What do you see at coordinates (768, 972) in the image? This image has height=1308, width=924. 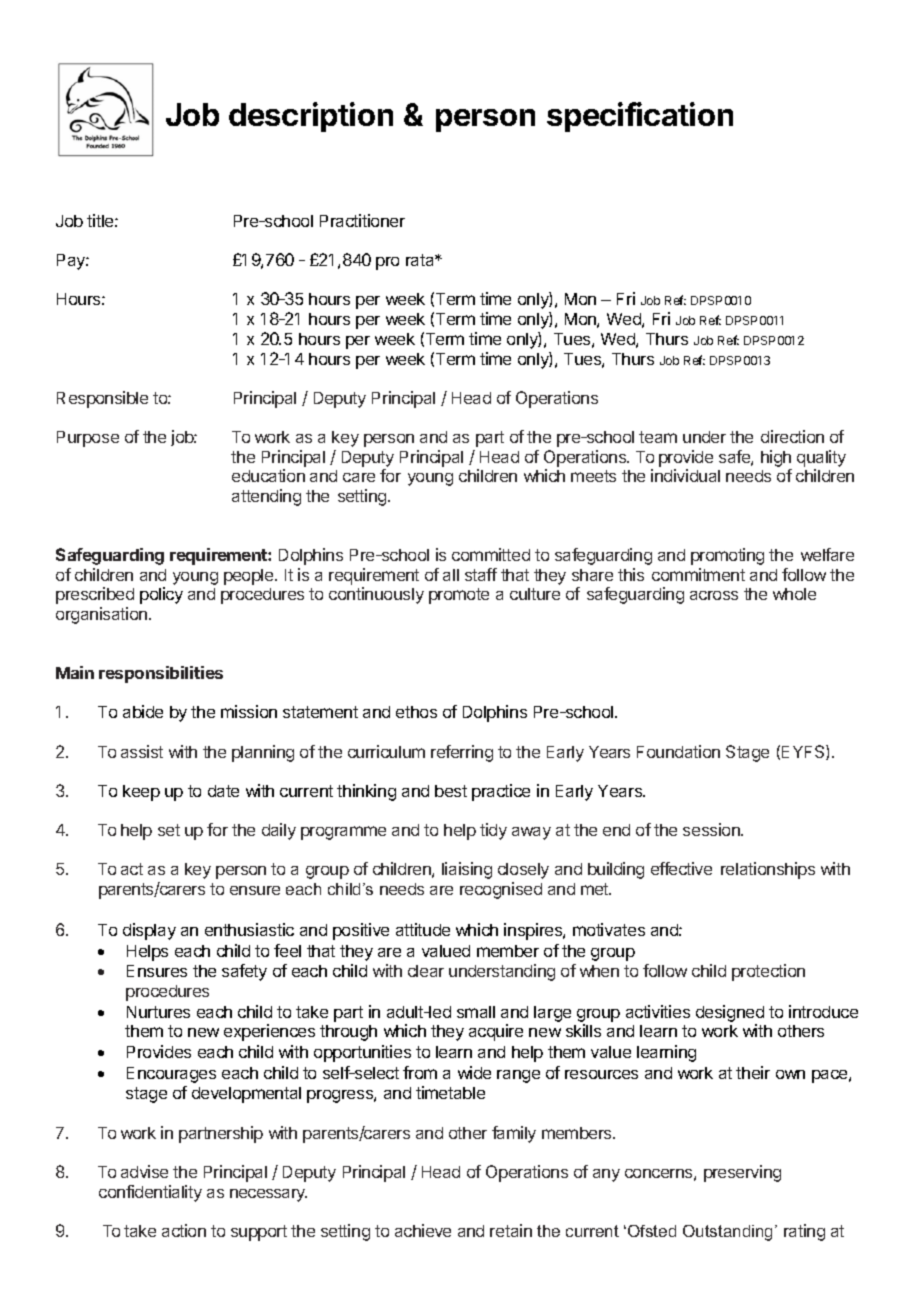 I see `protection` at bounding box center [768, 972].
